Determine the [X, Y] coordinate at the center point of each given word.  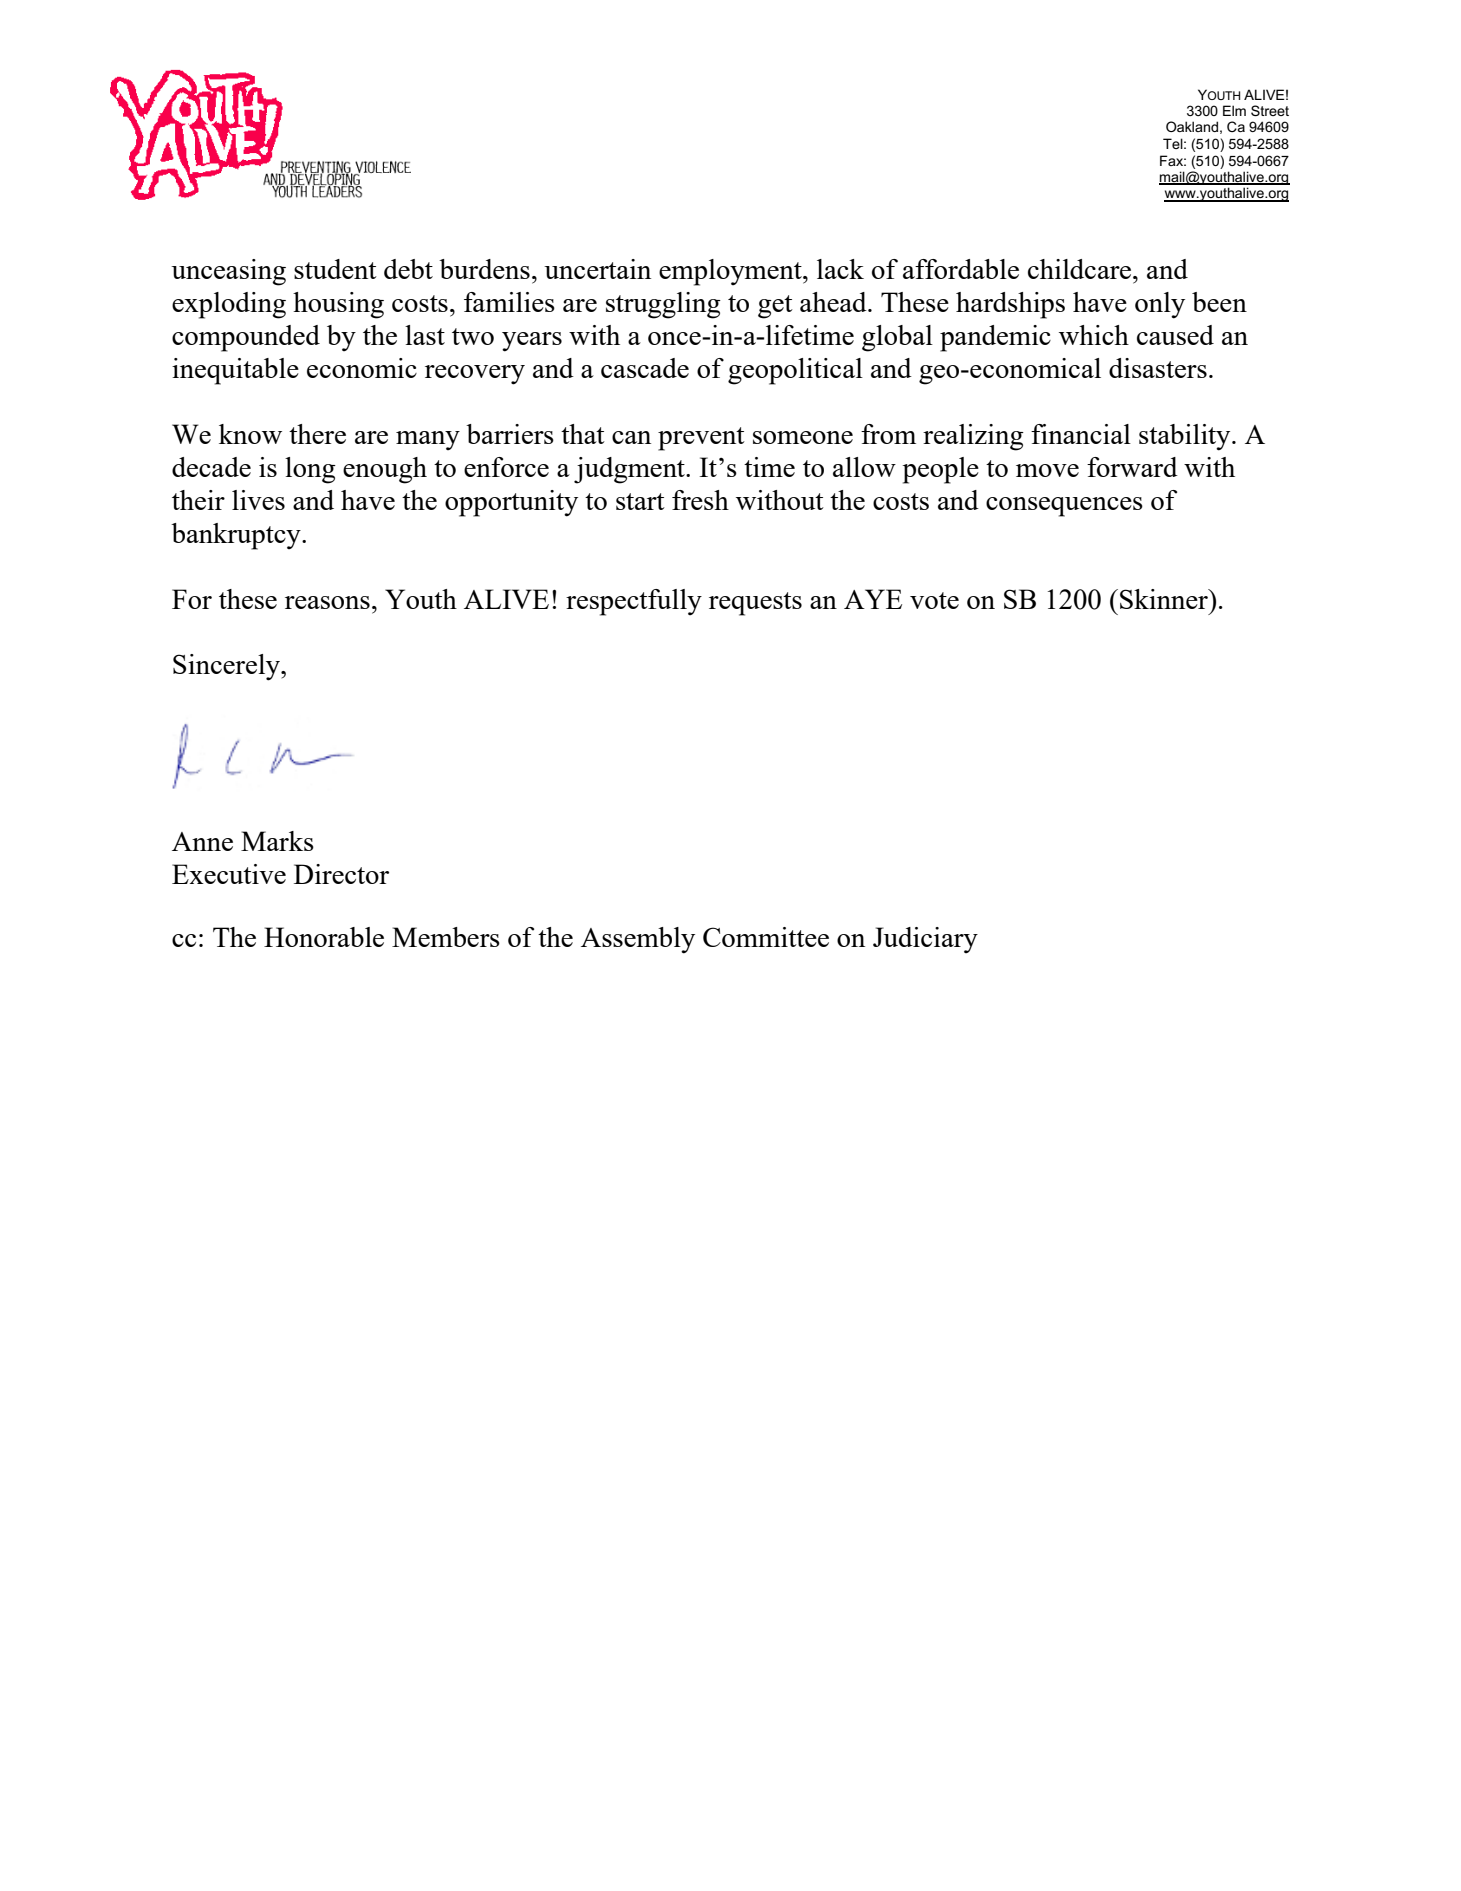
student [335, 269]
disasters [1158, 368]
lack [840, 269]
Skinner [1165, 599]
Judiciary [925, 940]
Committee [766, 937]
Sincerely [227, 667]
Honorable [324, 937]
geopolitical [795, 371]
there [317, 434]
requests [755, 604]
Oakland [1192, 126]
